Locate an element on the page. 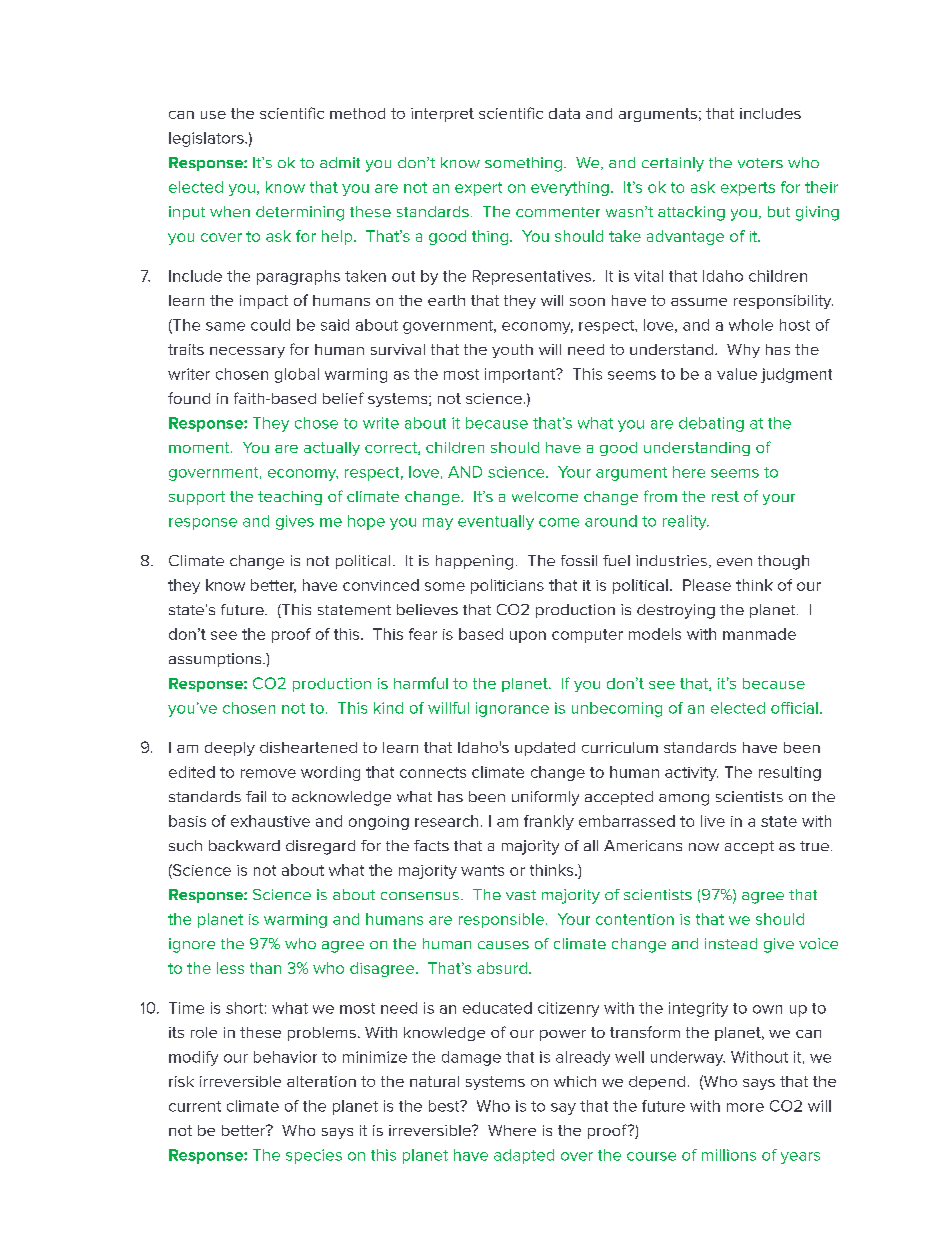 This document has width=952, height=1233. interpret is located at coordinates (442, 115).
